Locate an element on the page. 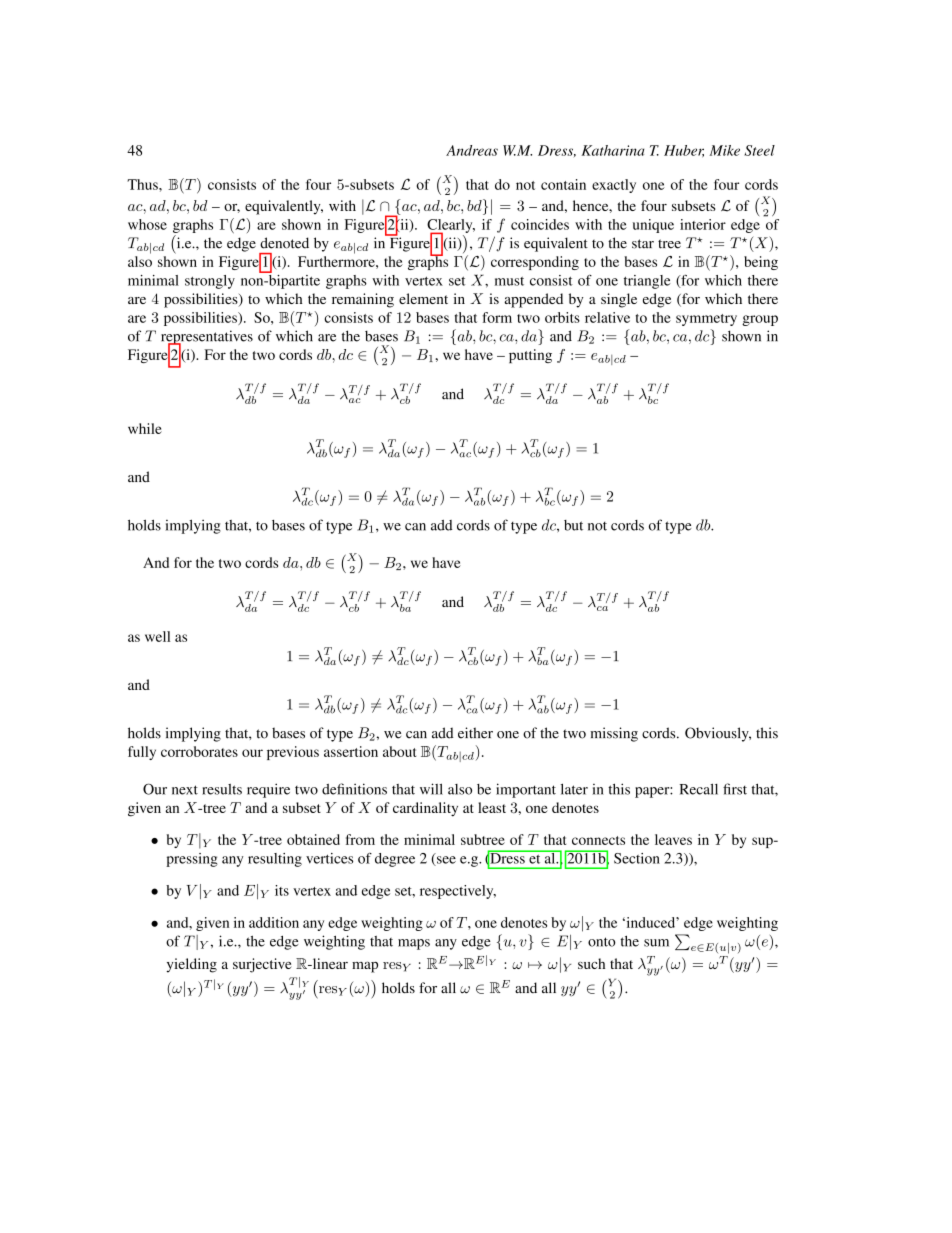  Thus is located at coordinates (143, 184).
